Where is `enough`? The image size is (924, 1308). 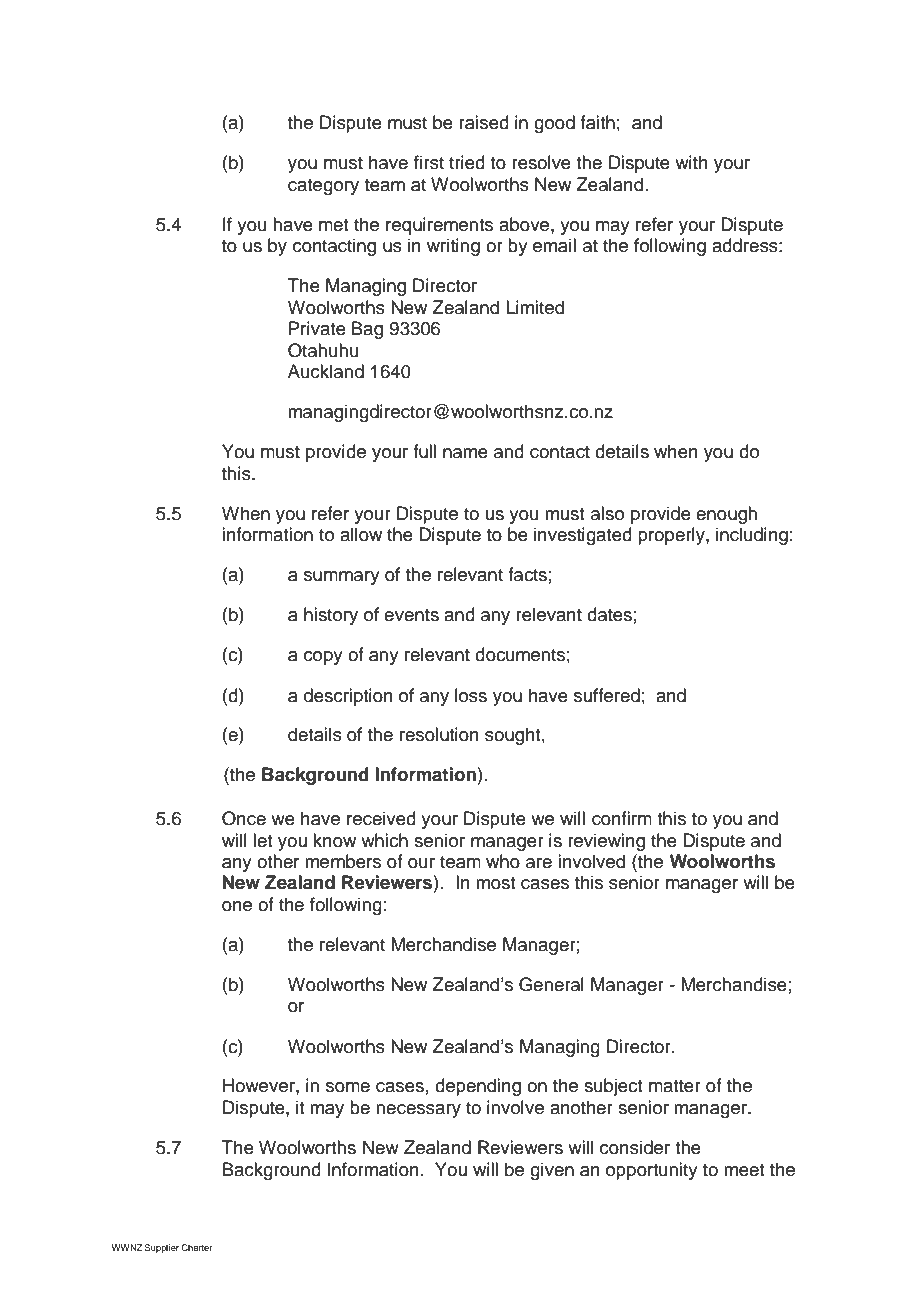
enough is located at coordinates (726, 515).
